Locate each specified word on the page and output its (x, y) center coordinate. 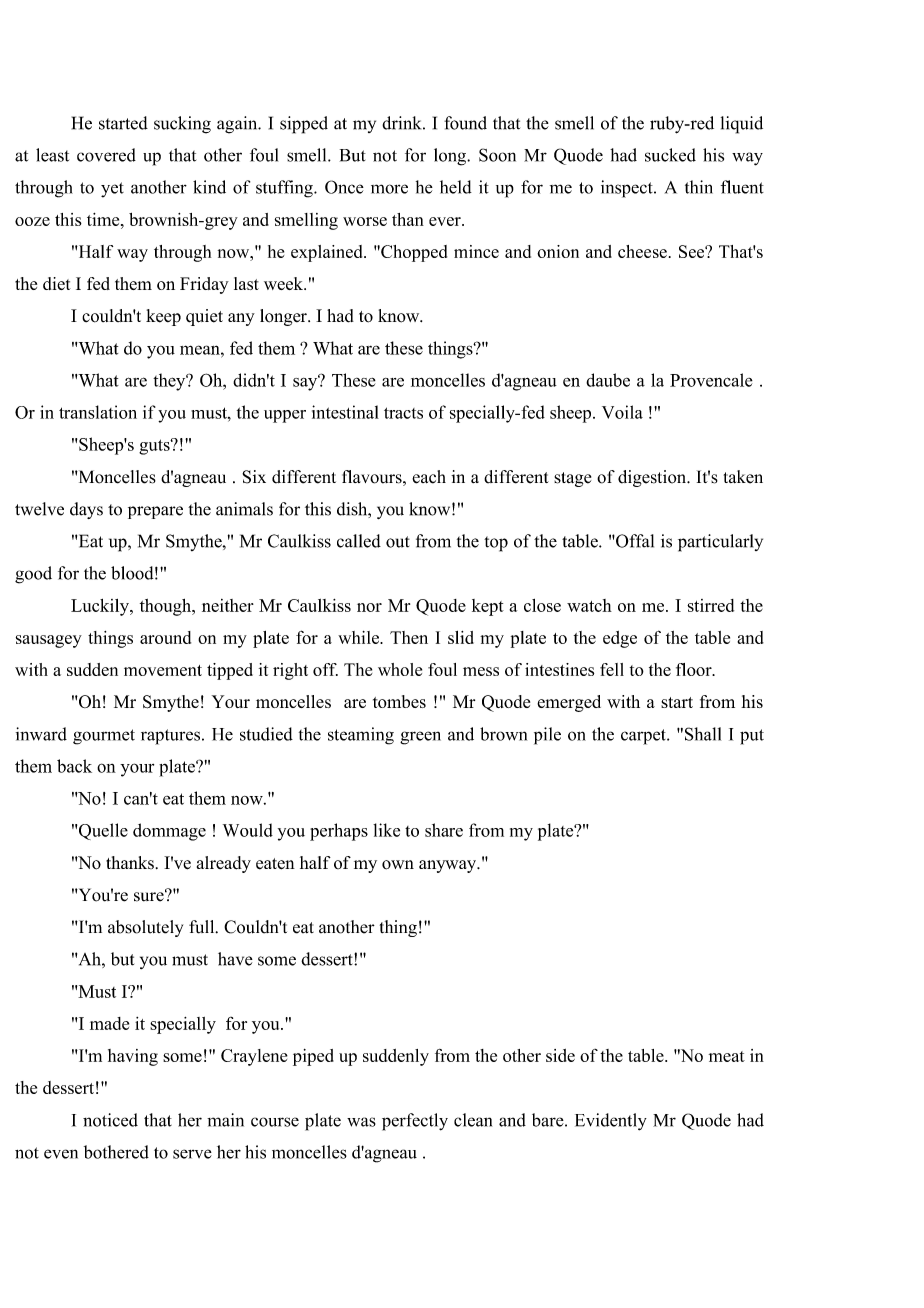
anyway (449, 866)
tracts (403, 413)
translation (98, 412)
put (752, 737)
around (165, 637)
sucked (670, 155)
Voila (622, 412)
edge (620, 639)
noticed (110, 1120)
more (389, 189)
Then (409, 637)
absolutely (145, 928)
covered (106, 155)
